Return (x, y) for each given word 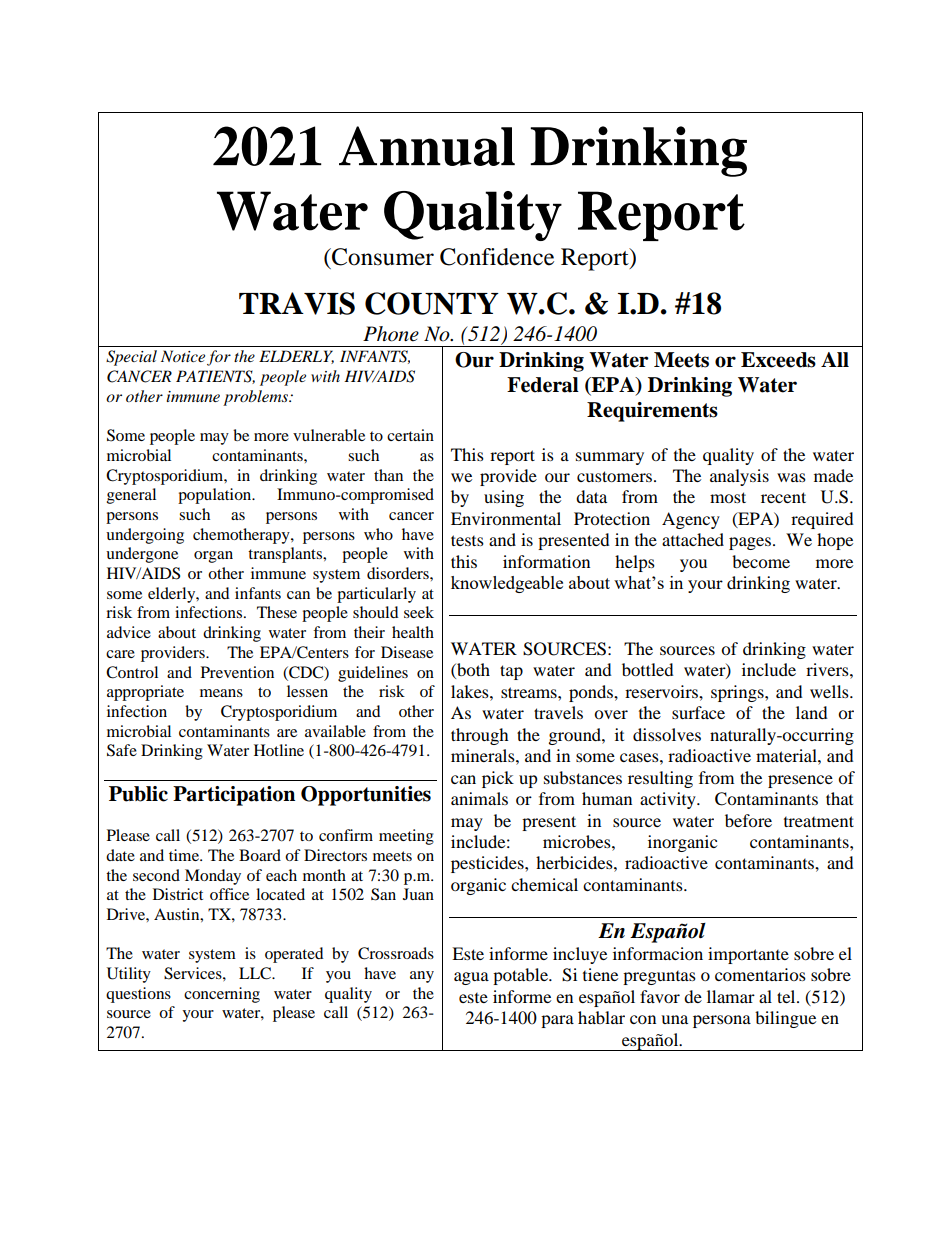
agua (471, 978)
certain (410, 435)
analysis (739, 477)
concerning (222, 995)
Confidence (497, 257)
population (216, 496)
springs (738, 693)
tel (787, 996)
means (221, 693)
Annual (427, 146)
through (480, 736)
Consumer (382, 257)
